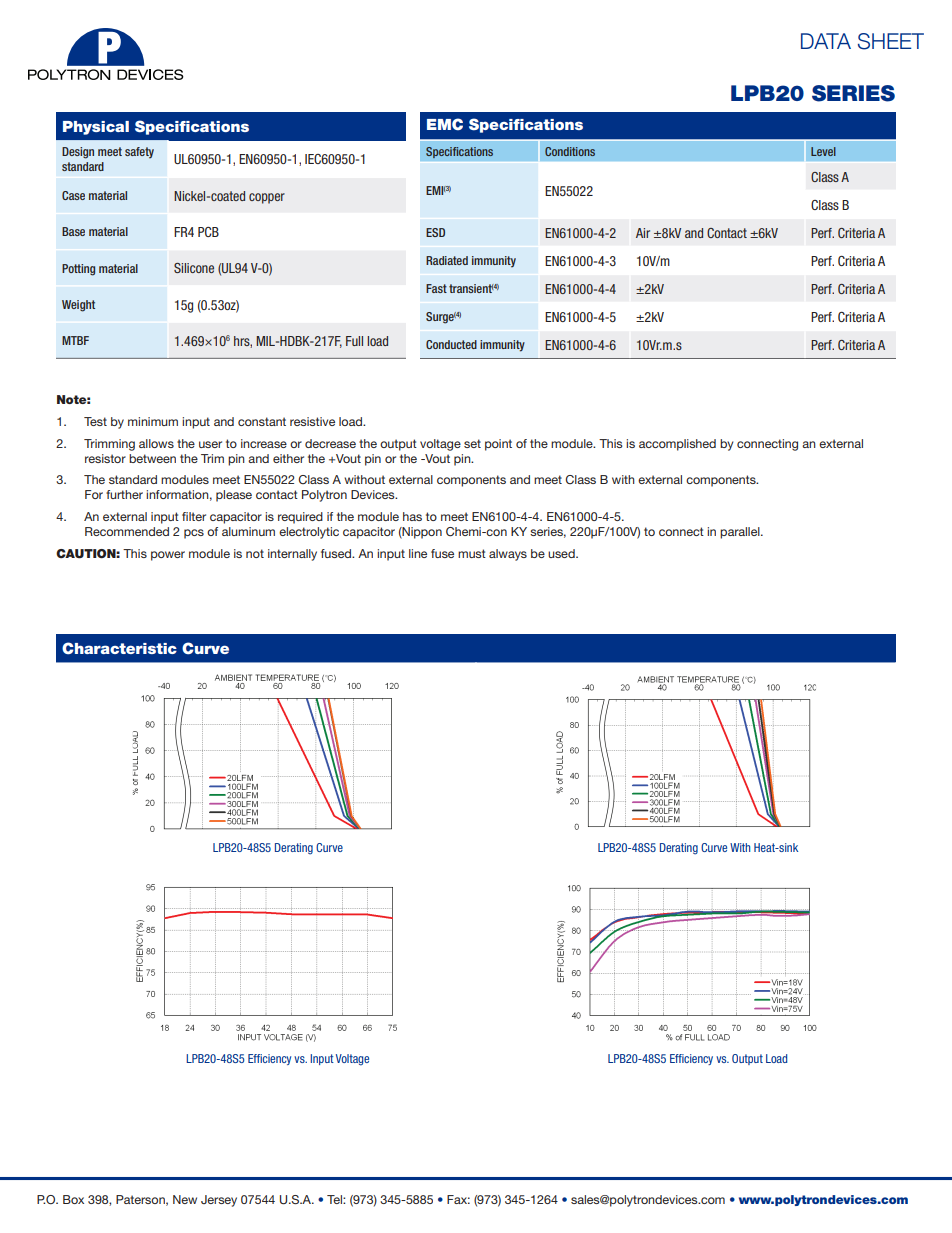  Describe the element at coordinates (472, 553) in the document. I see `must` at that location.
